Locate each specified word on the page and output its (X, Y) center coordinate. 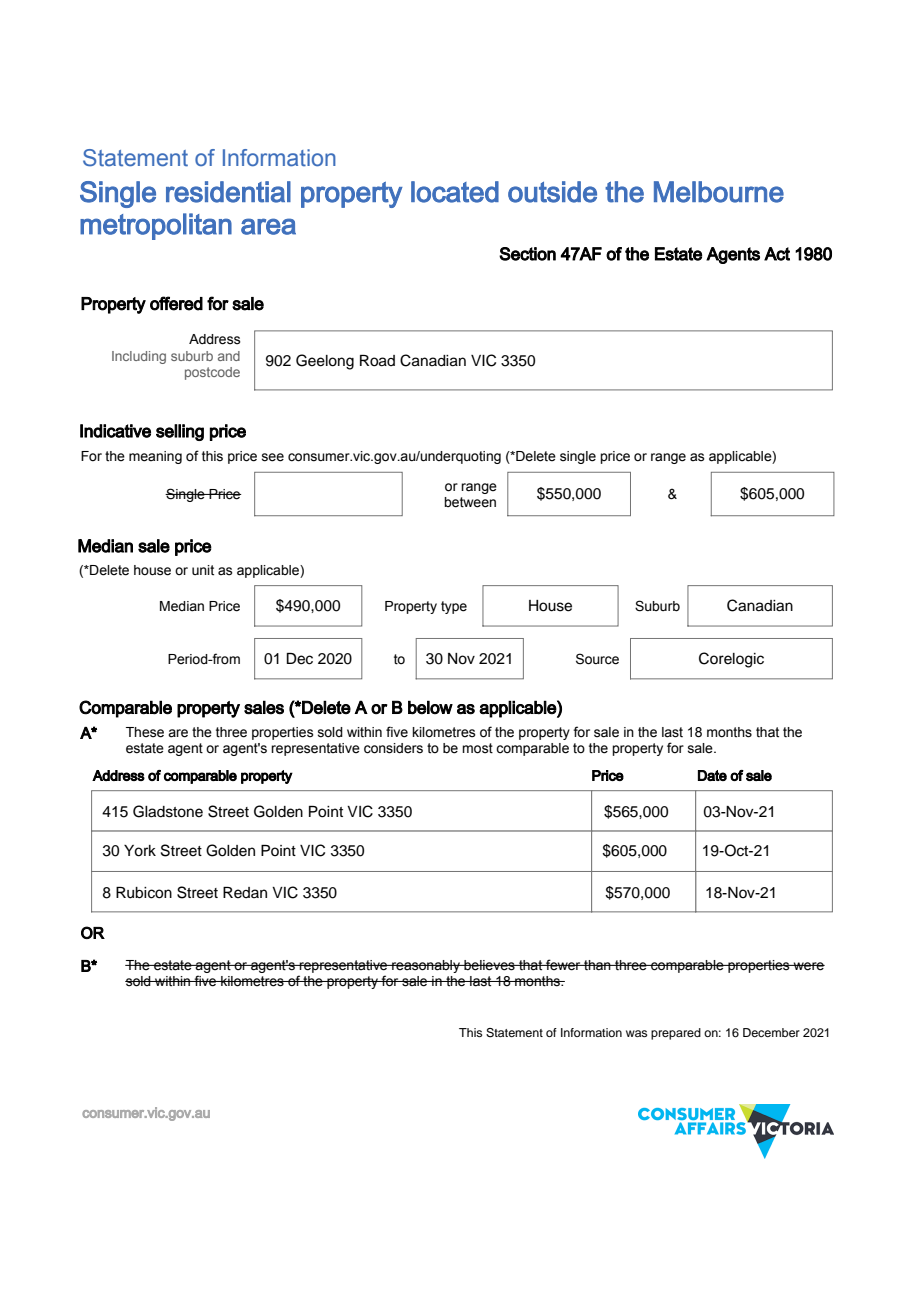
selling (180, 432)
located (455, 192)
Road (377, 361)
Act (777, 254)
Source (597, 659)
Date (712, 775)
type (454, 607)
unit (203, 570)
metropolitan (156, 226)
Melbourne (719, 192)
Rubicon (144, 893)
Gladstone (168, 811)
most (477, 748)
